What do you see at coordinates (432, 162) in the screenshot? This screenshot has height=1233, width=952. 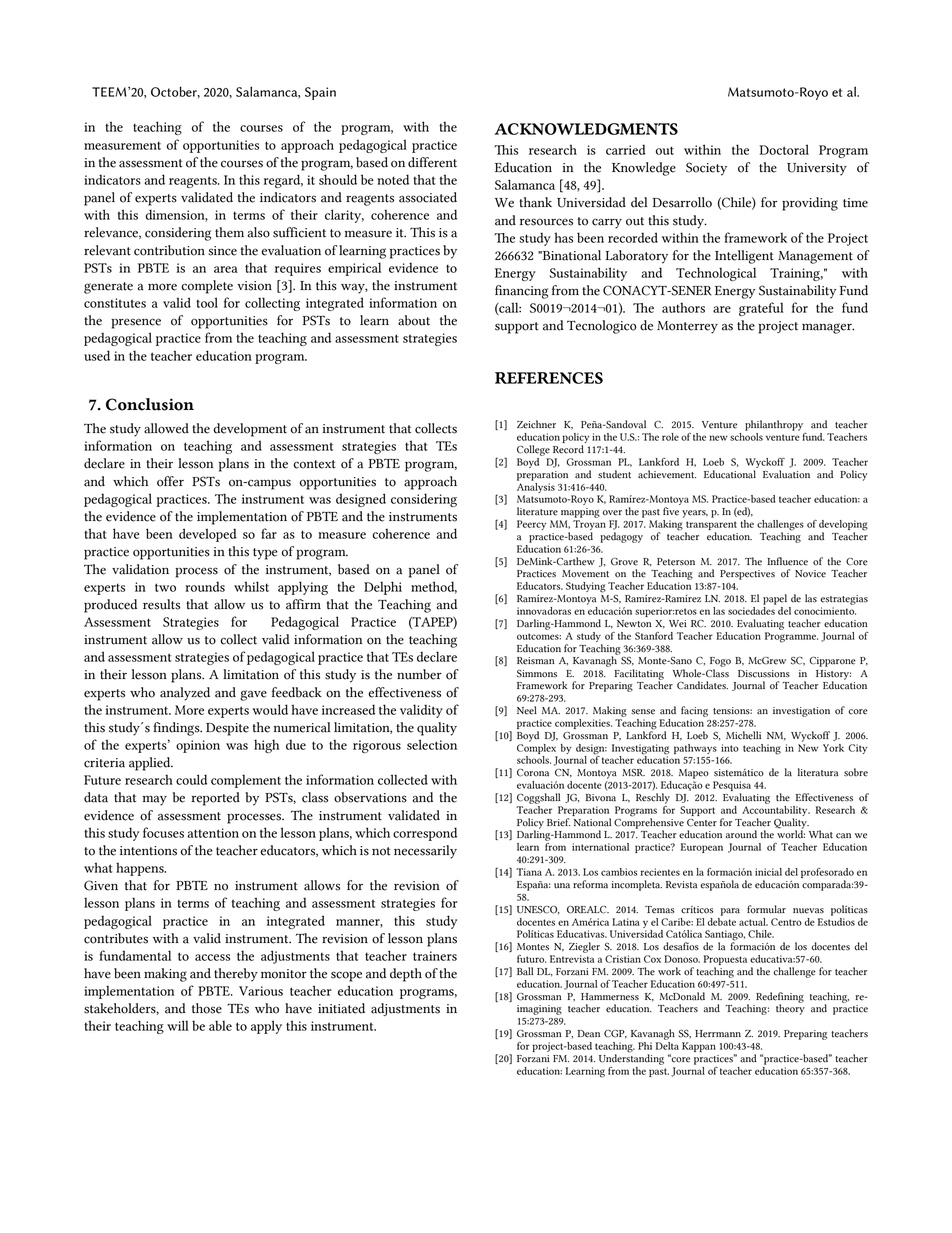 I see `different` at bounding box center [432, 162].
